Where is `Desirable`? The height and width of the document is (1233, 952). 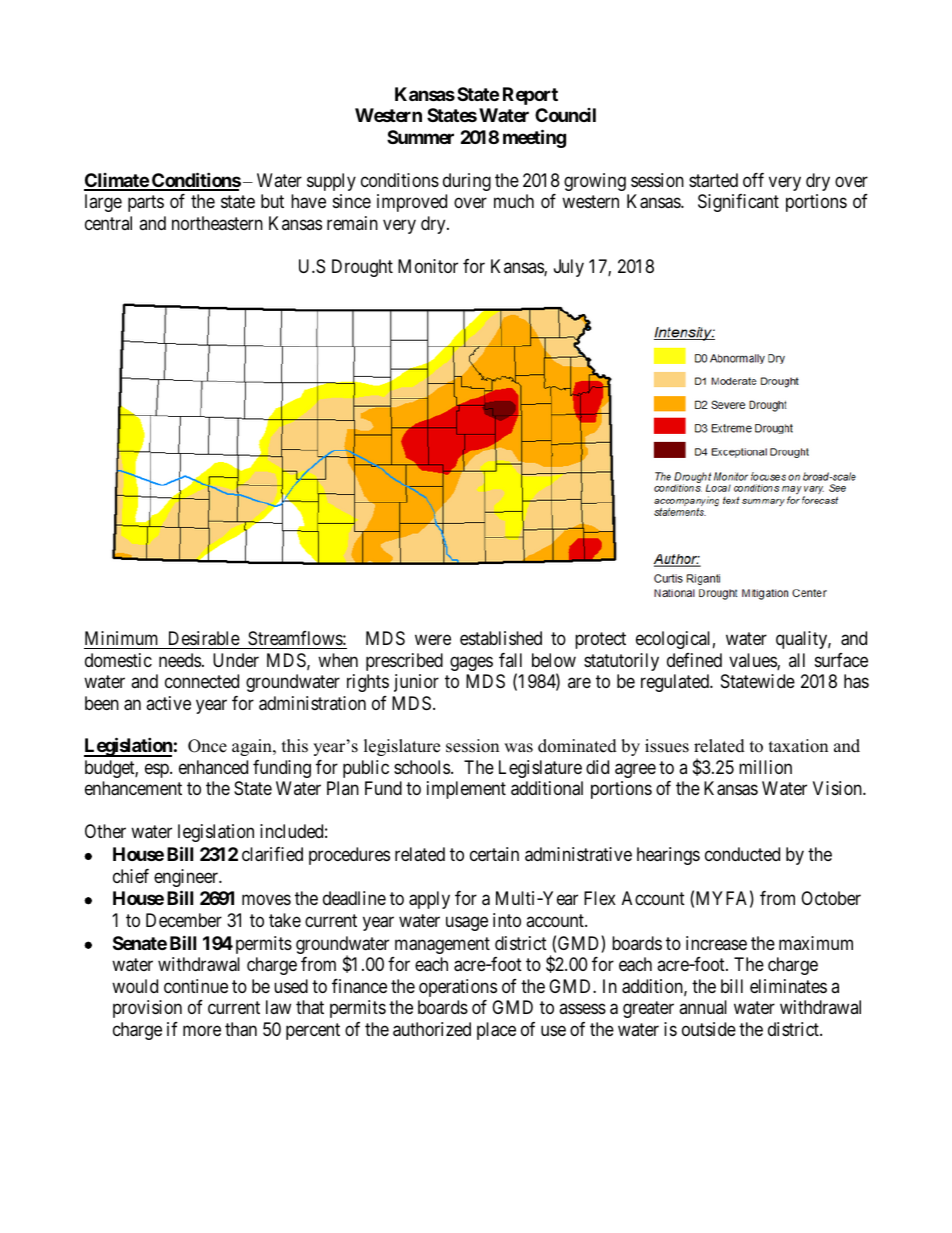
Desirable is located at coordinates (204, 638).
